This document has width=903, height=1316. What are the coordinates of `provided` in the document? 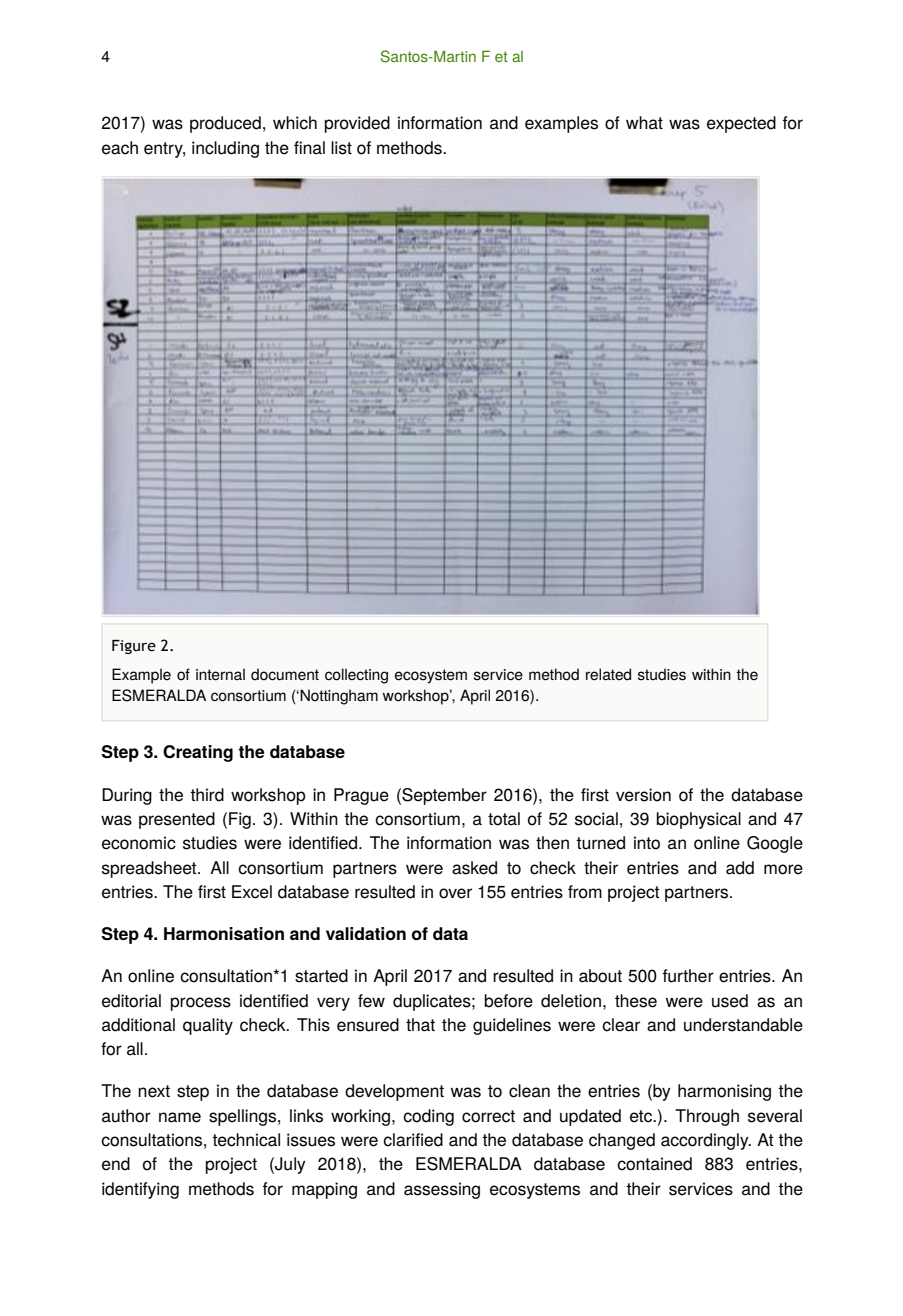 It's located at (357, 124).
